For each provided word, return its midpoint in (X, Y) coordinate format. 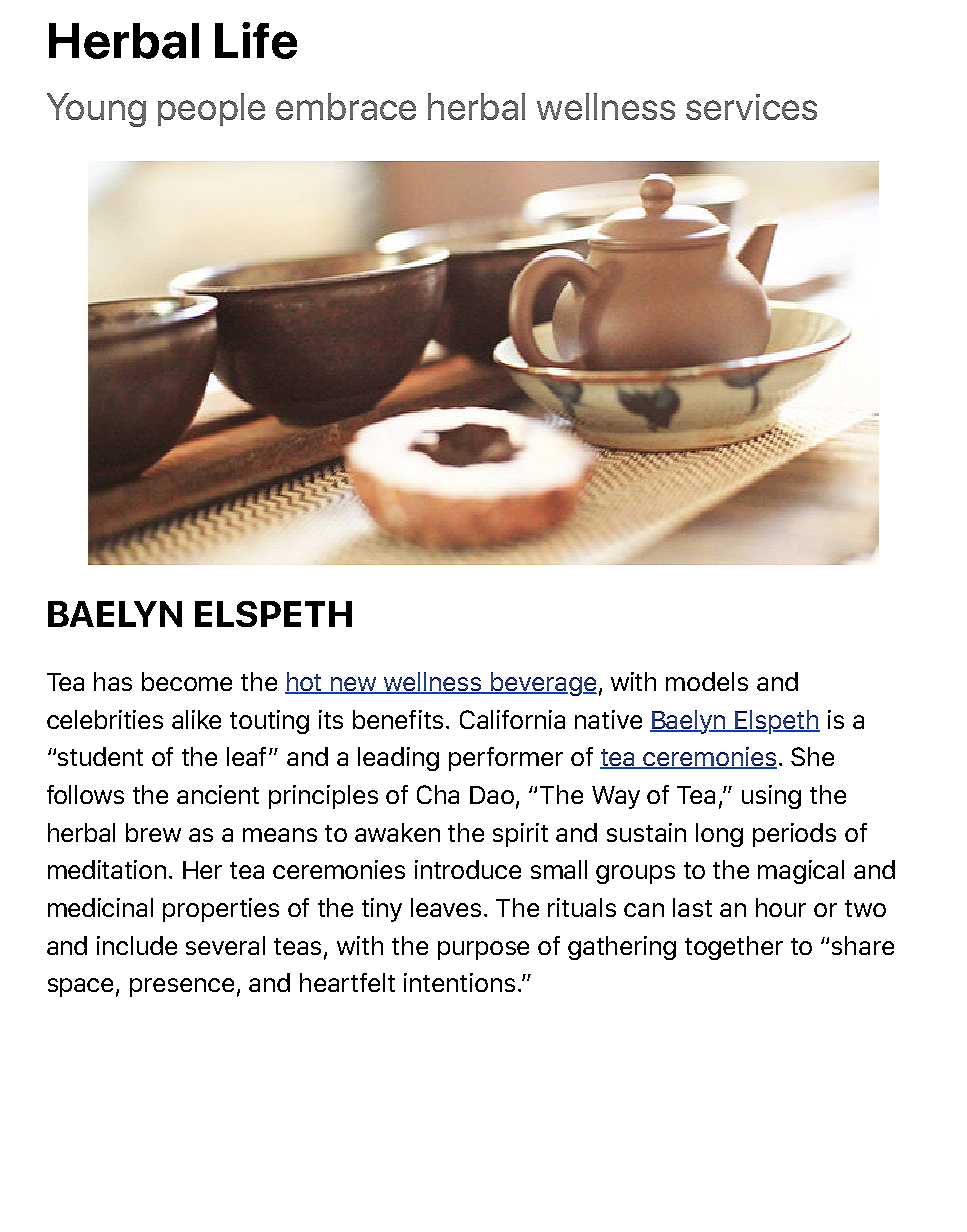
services (751, 107)
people (211, 109)
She (812, 756)
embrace (346, 106)
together (734, 948)
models (707, 681)
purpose (483, 950)
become (187, 681)
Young (96, 110)
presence (182, 987)
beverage (543, 684)
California (512, 719)
